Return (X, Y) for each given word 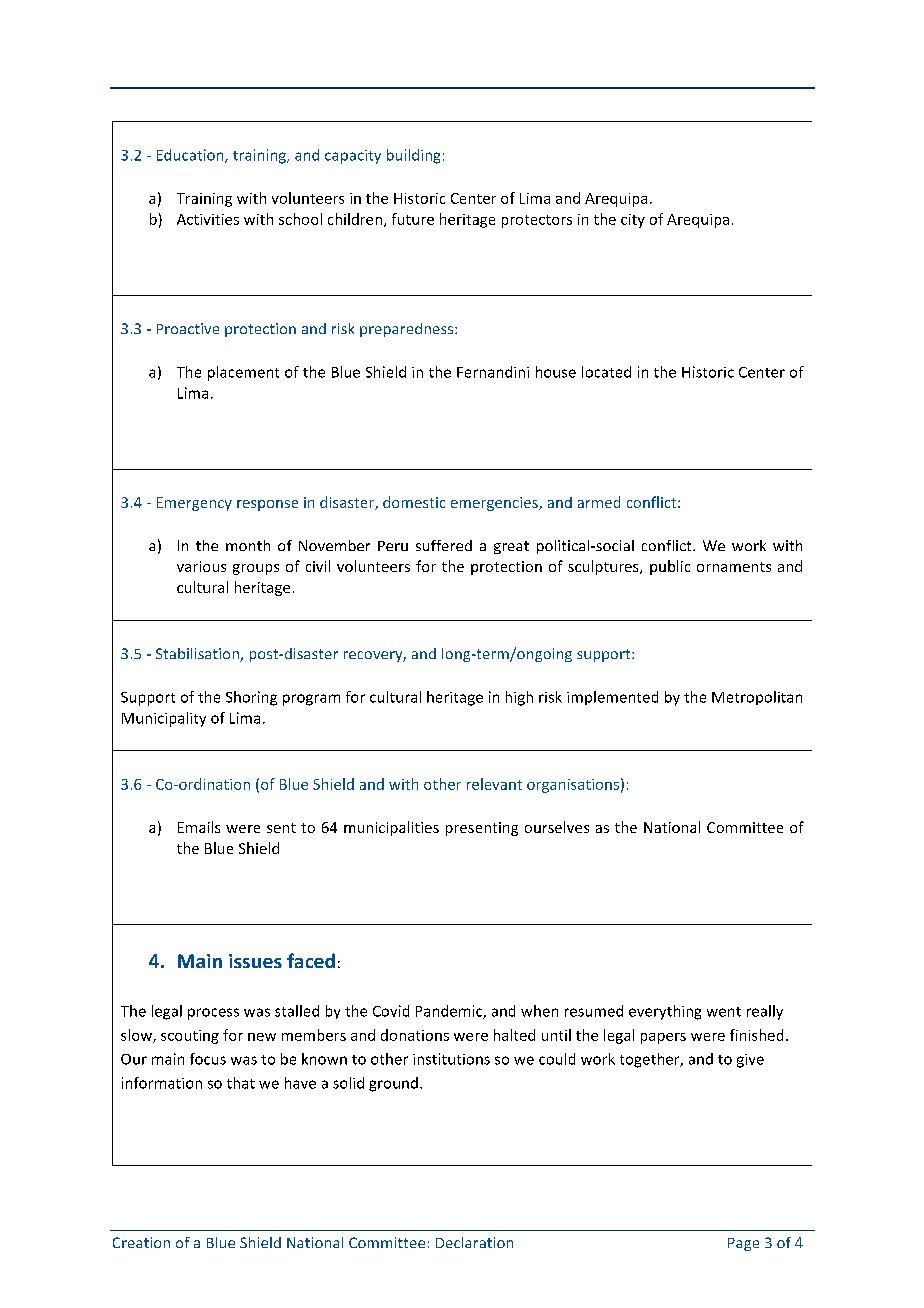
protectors (537, 221)
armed (599, 502)
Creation (141, 1242)
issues (255, 961)
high (519, 698)
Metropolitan (757, 698)
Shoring (251, 698)
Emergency (194, 504)
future (413, 219)
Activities (208, 219)
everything (665, 1012)
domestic (414, 502)
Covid (391, 1011)
